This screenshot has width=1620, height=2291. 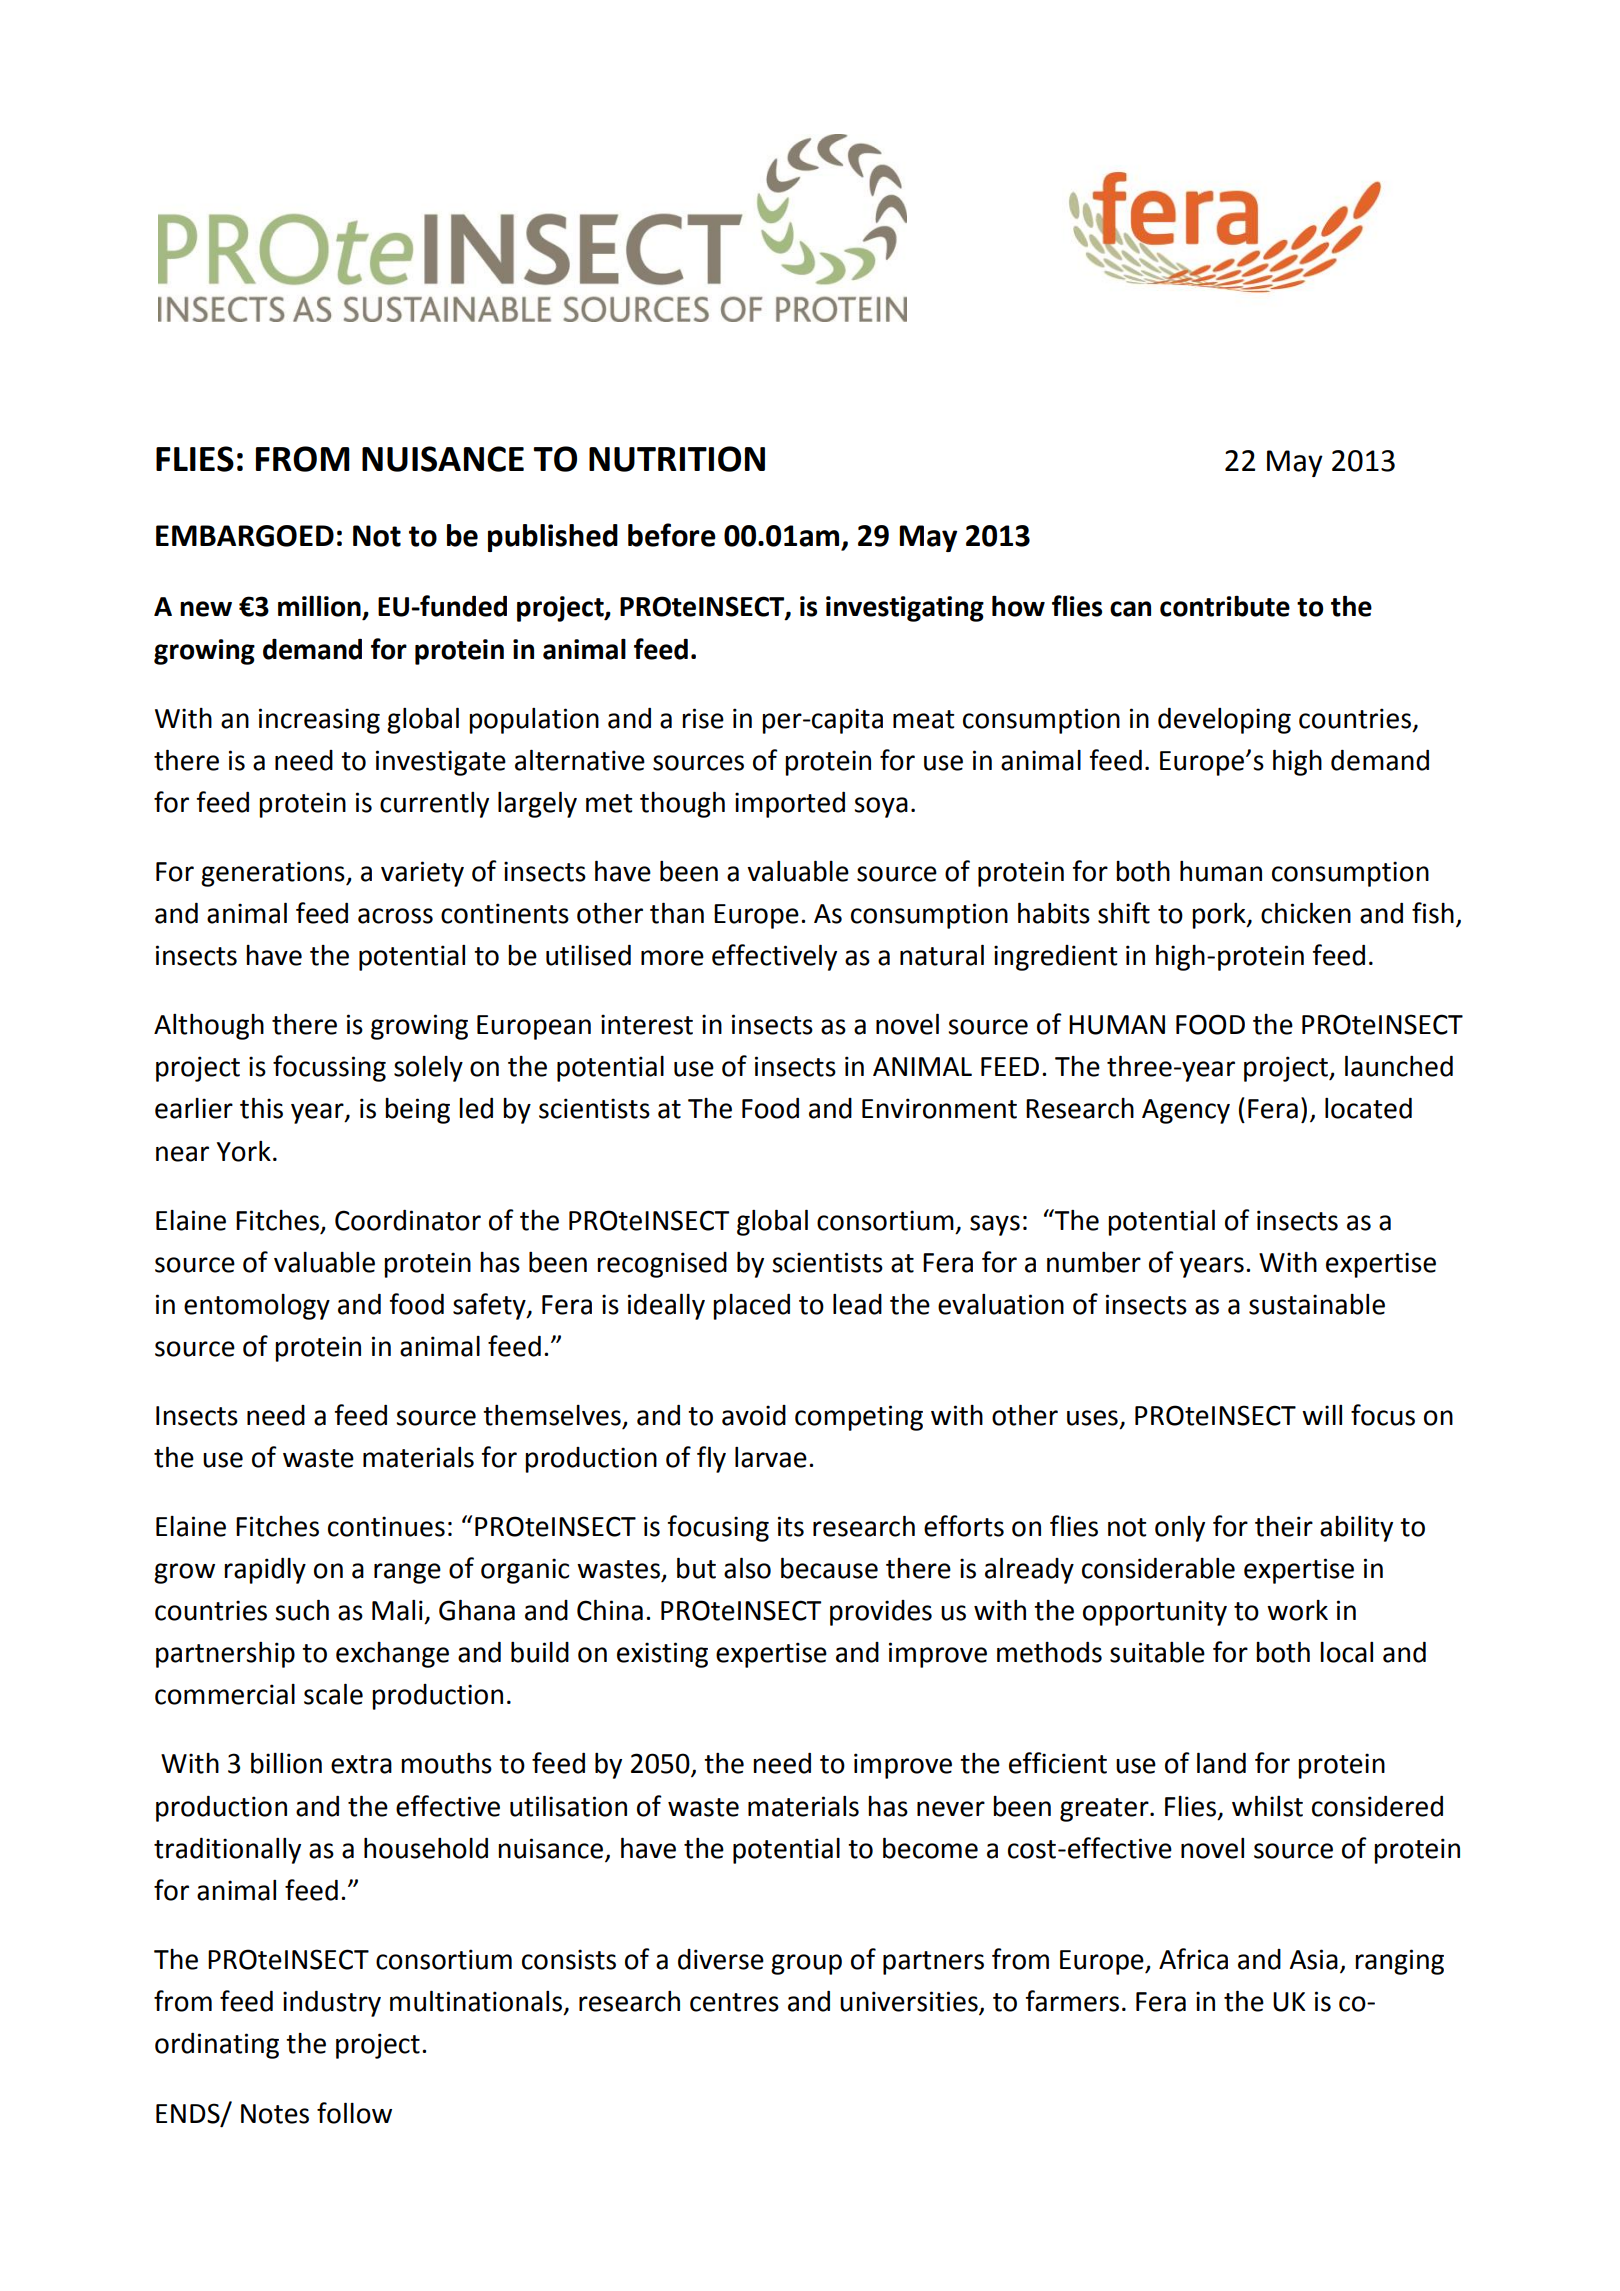 I want to click on centres, so click(x=734, y=2002).
